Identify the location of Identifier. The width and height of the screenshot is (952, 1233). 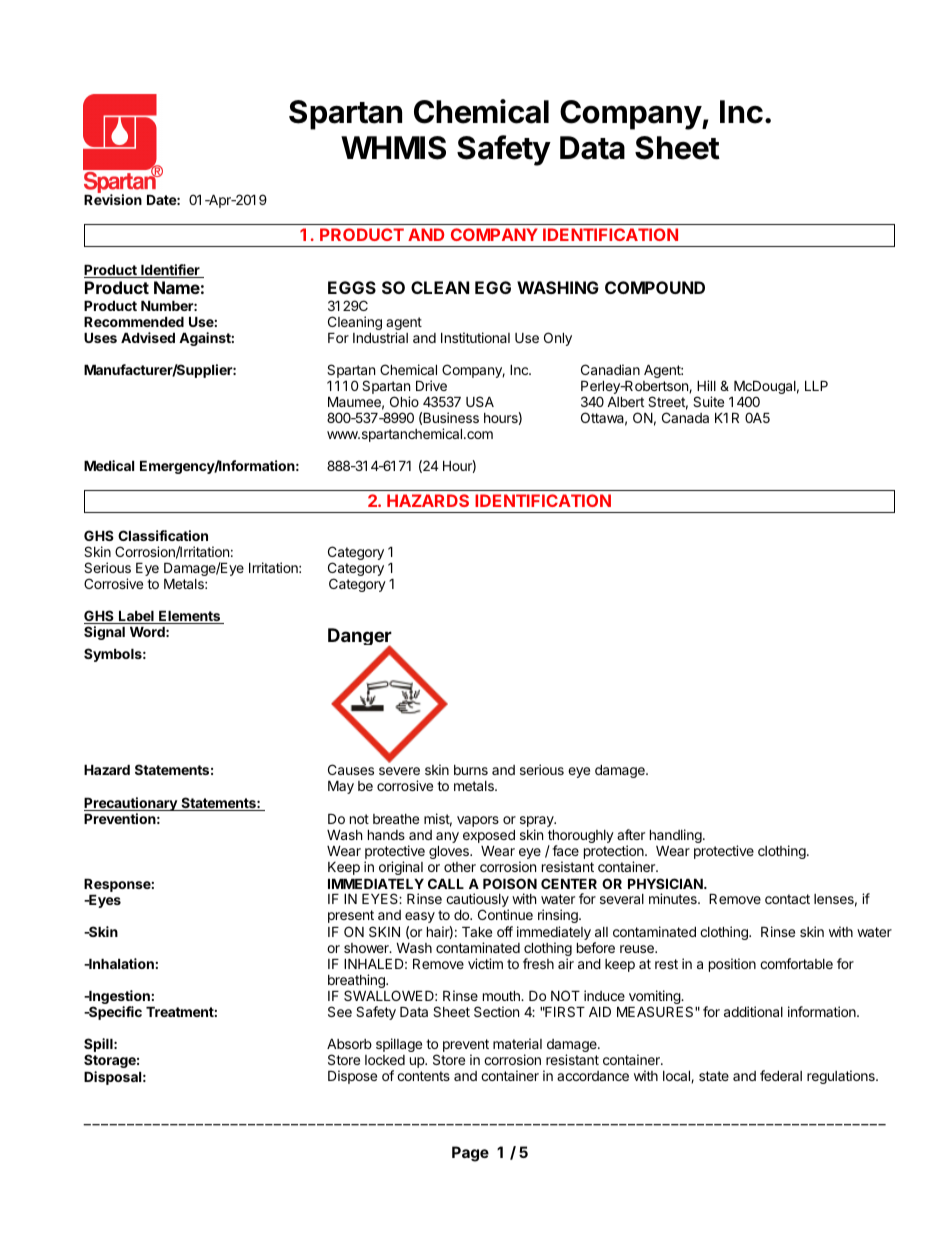
(170, 271).
